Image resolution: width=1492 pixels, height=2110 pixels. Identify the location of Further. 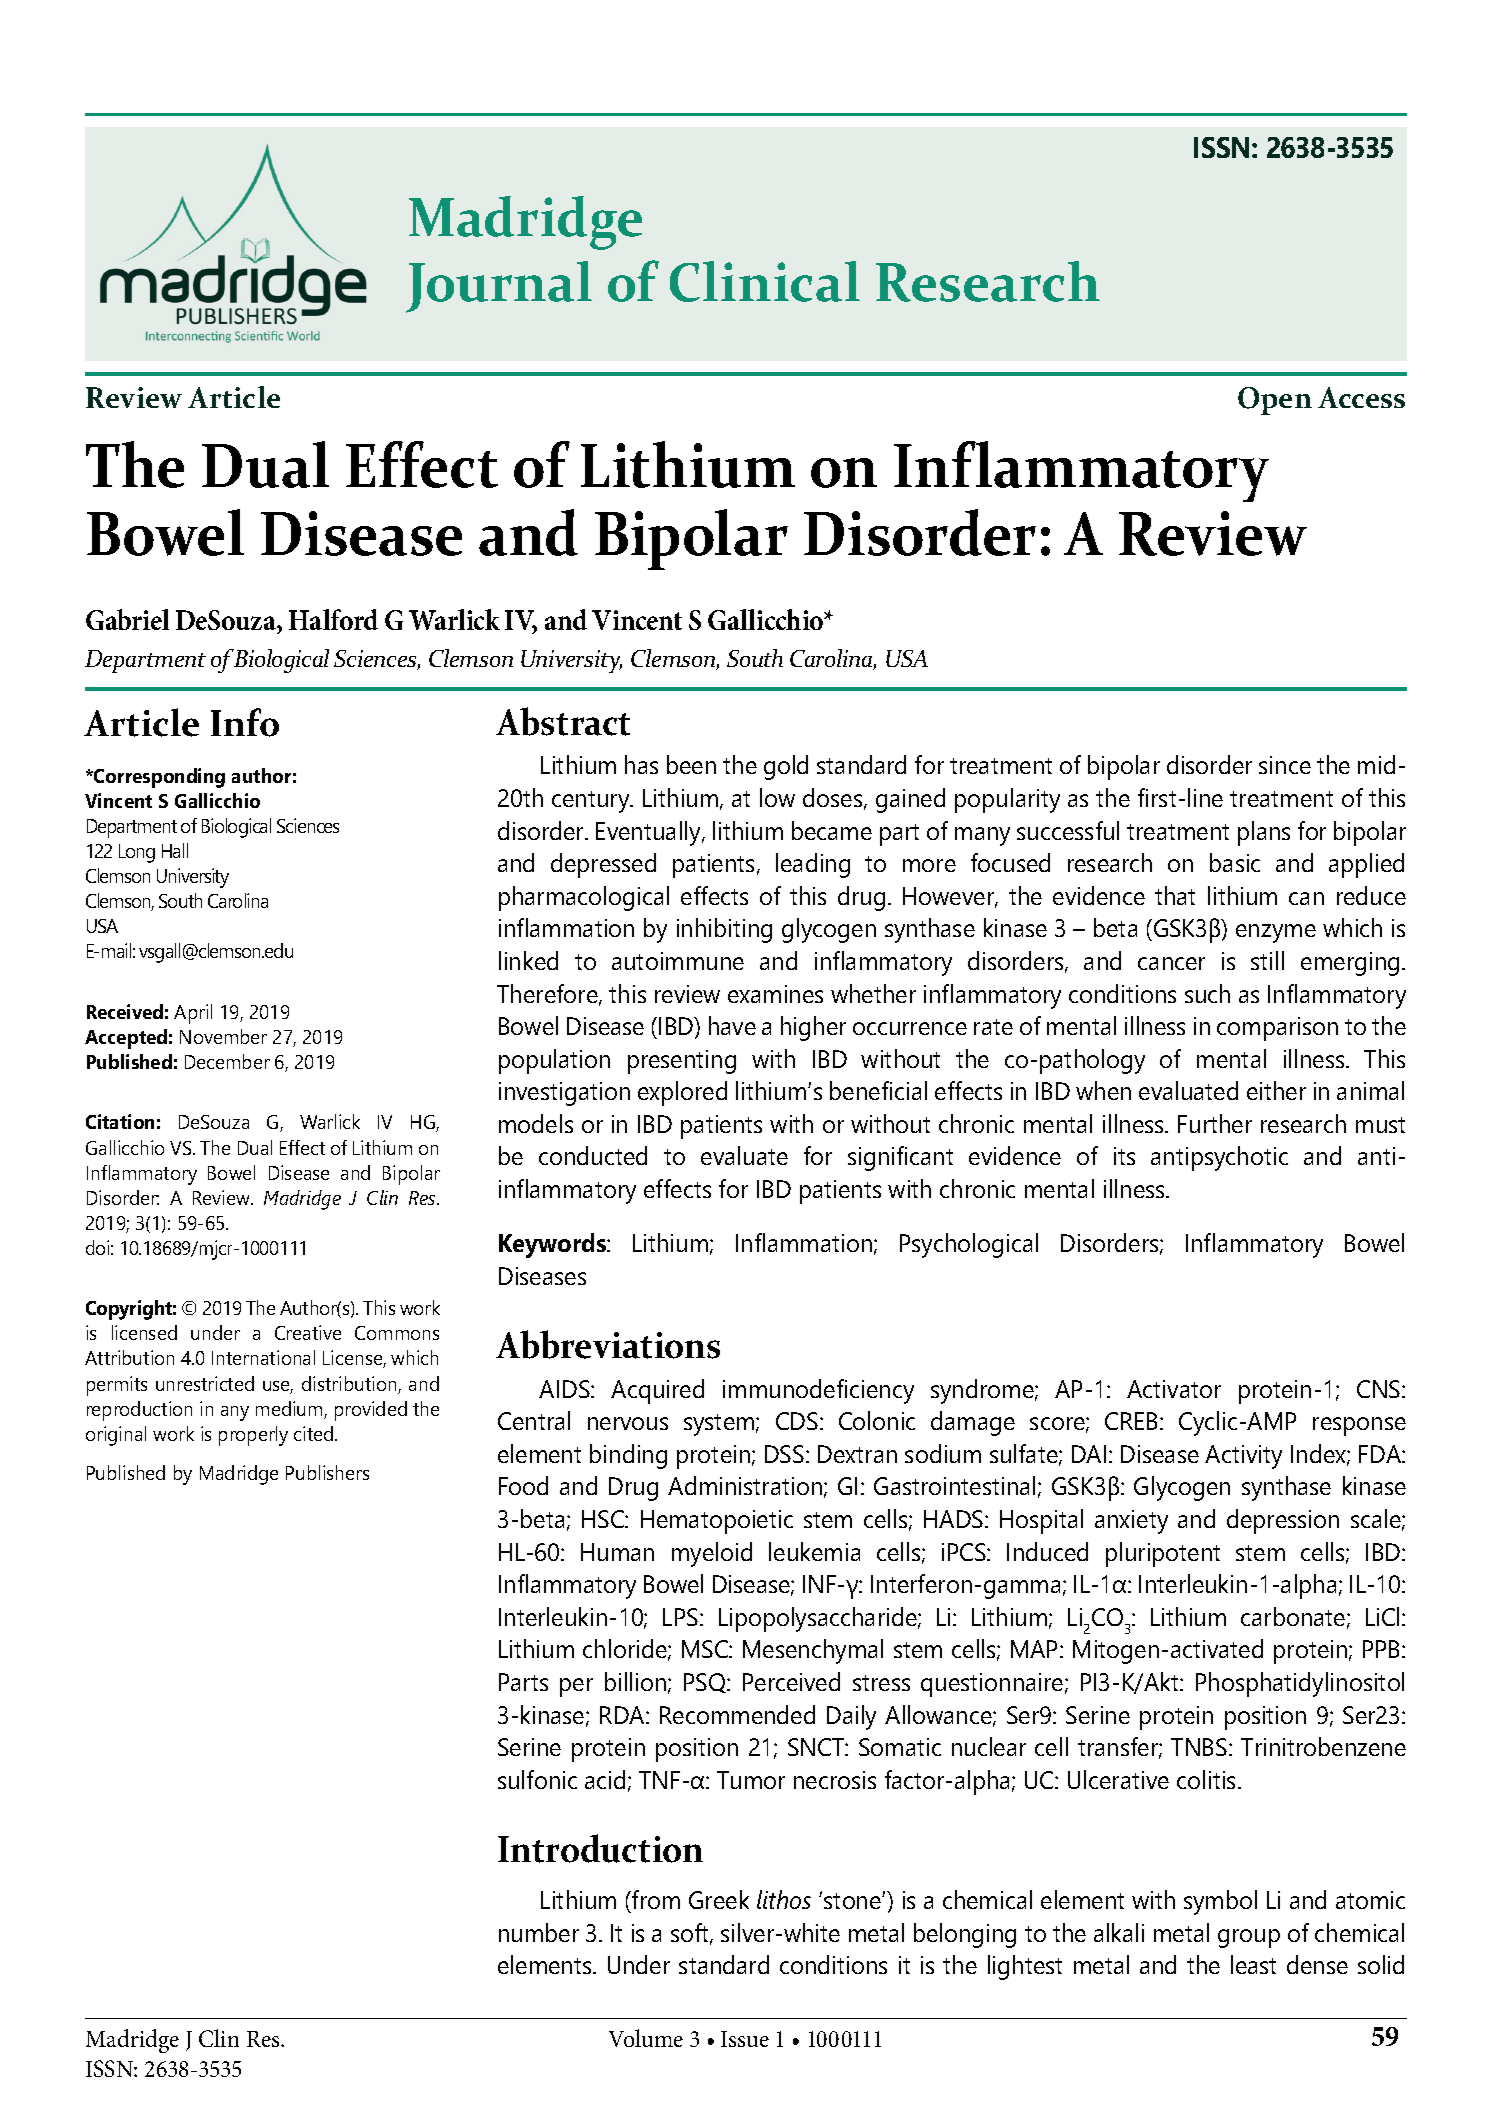
(1215, 1123).
